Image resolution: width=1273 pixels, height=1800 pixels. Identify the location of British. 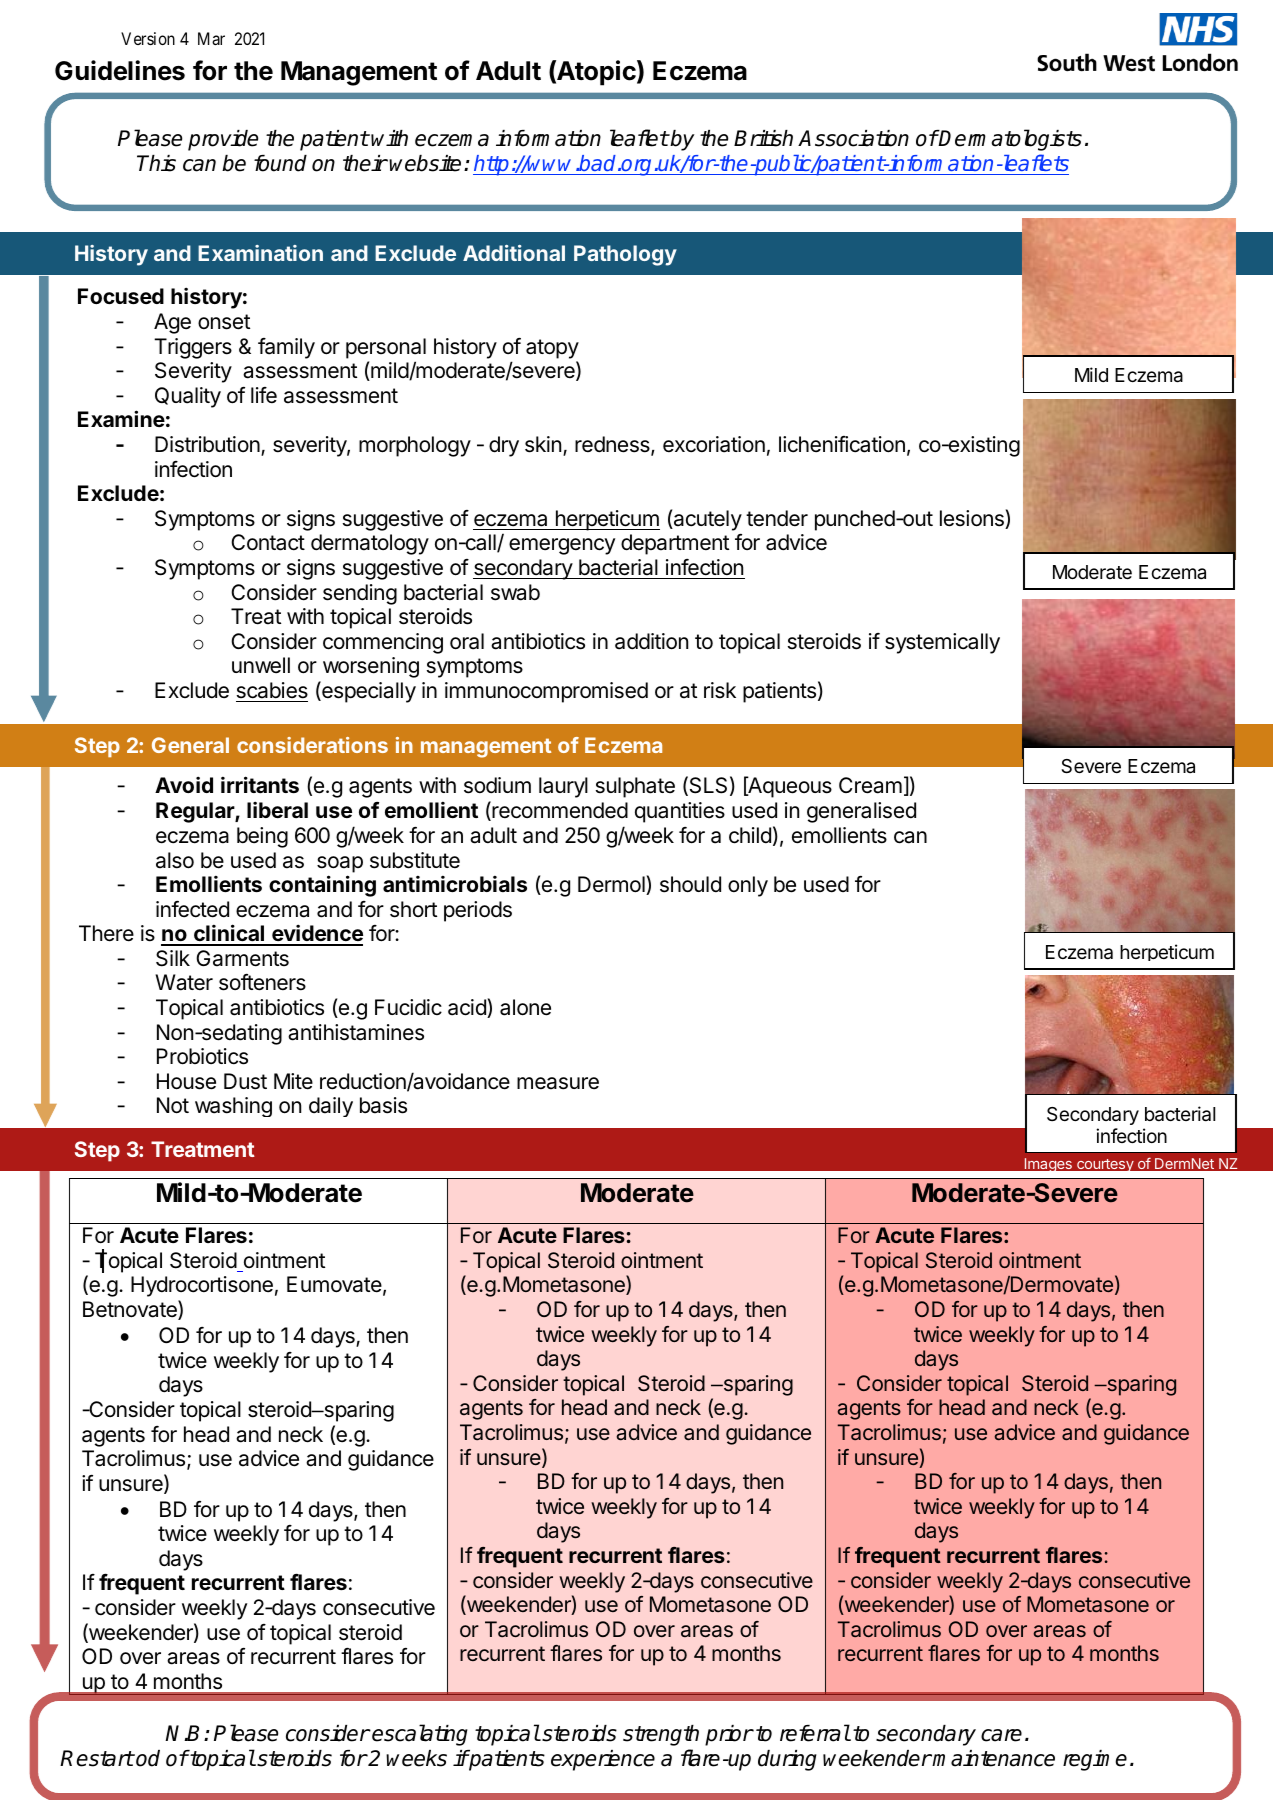
(763, 138).
